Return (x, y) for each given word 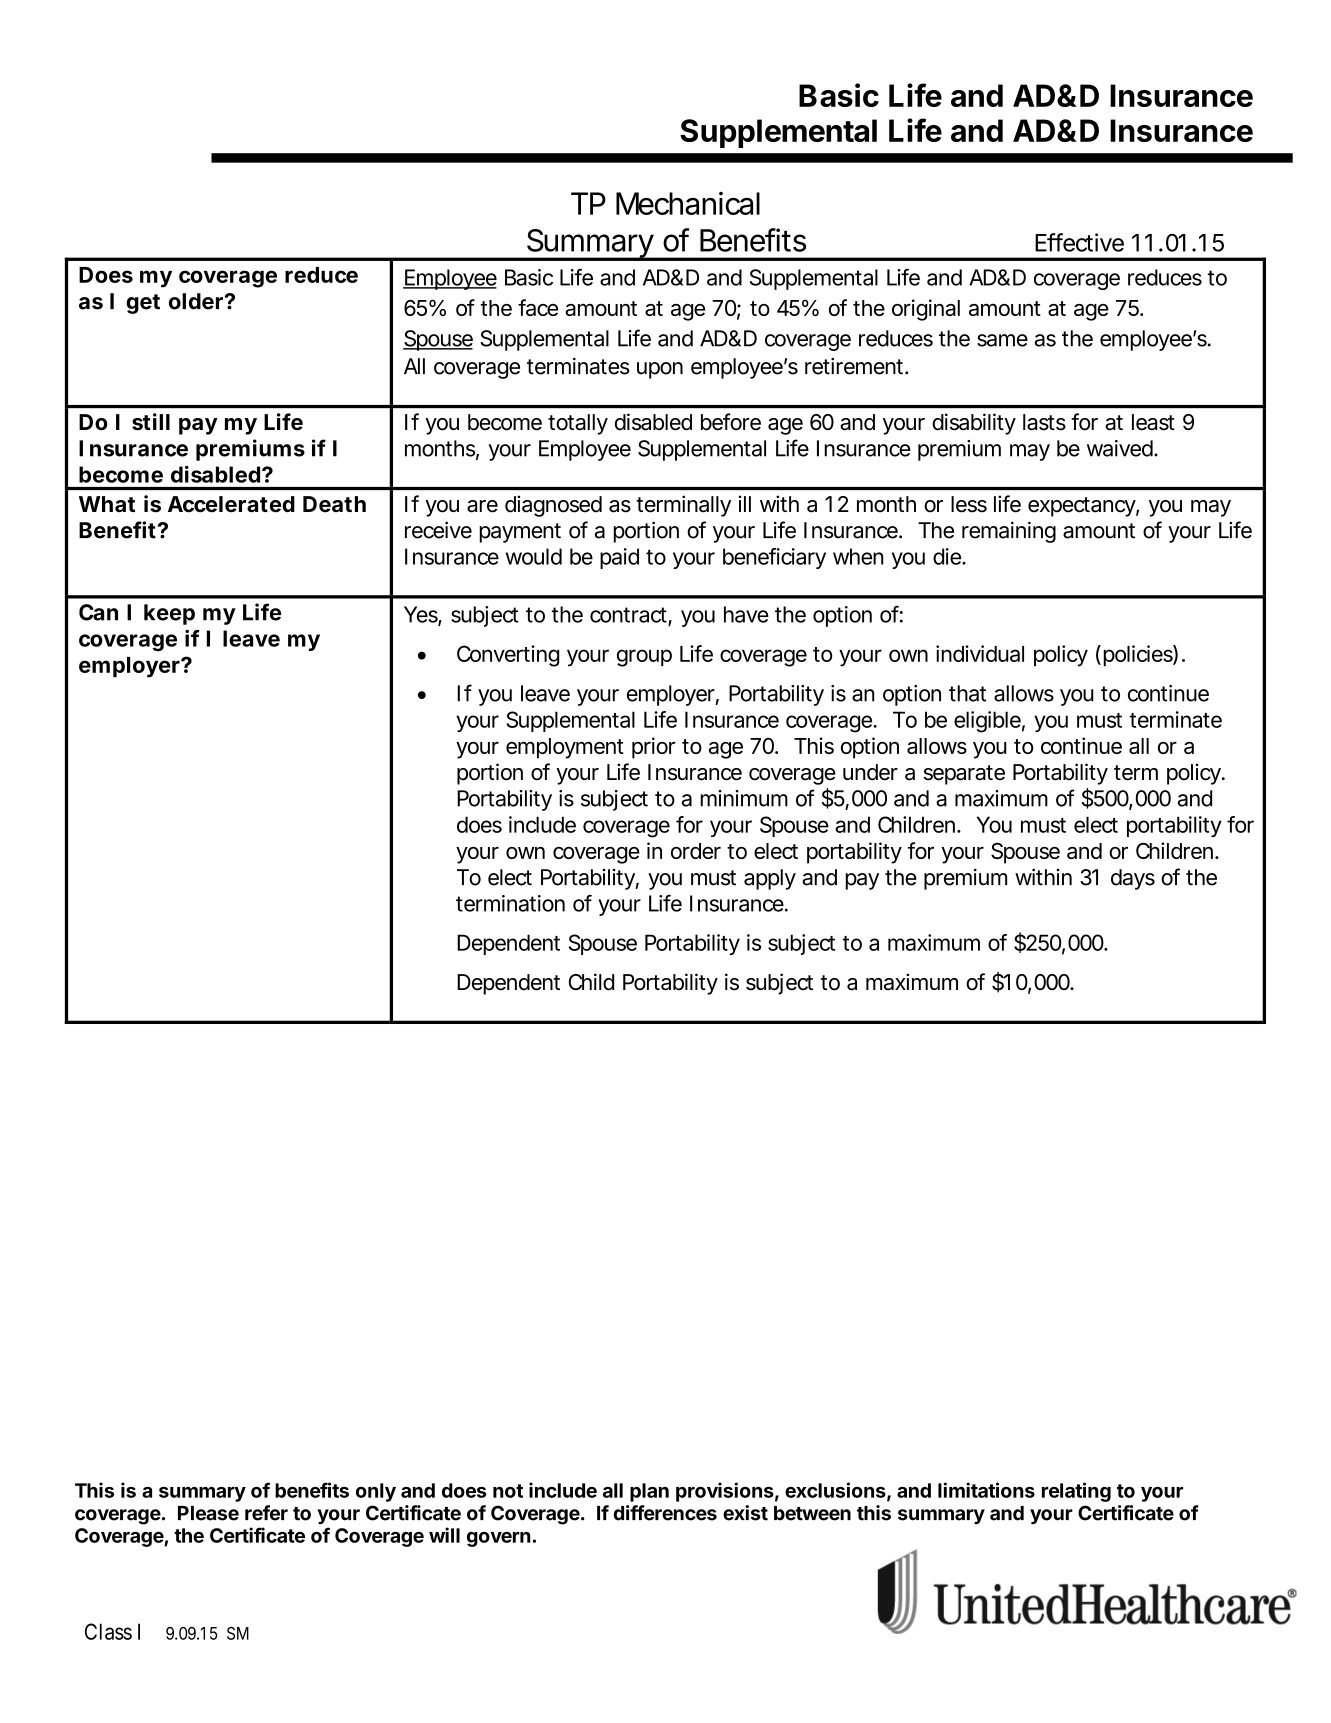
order (696, 851)
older (197, 301)
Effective (1079, 242)
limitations (986, 1490)
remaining (1009, 532)
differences (665, 1513)
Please (208, 1513)
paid (619, 558)
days (1133, 879)
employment (565, 748)
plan (649, 1492)
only (376, 1492)
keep (169, 614)
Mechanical (688, 203)
